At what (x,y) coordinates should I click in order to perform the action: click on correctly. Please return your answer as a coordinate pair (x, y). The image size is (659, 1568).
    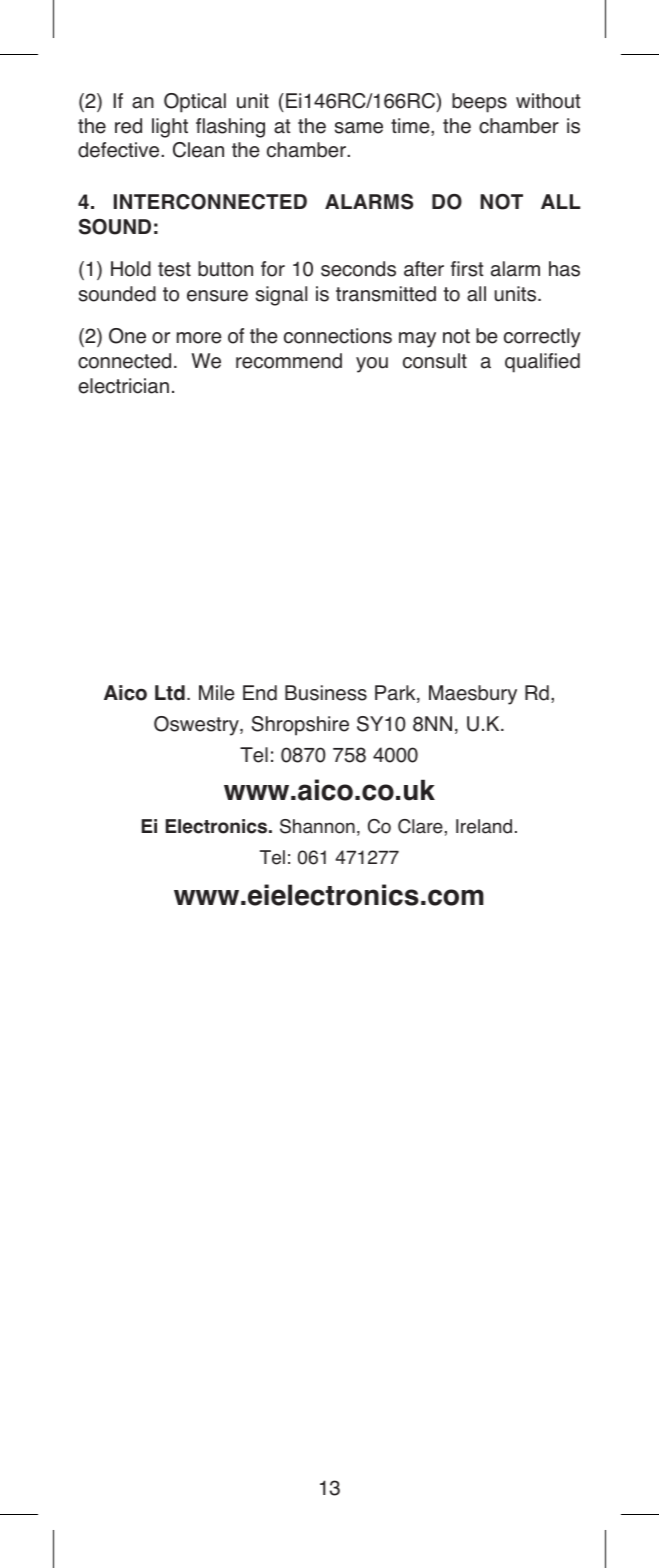
    Looking at the image, I should click on (542, 338).
